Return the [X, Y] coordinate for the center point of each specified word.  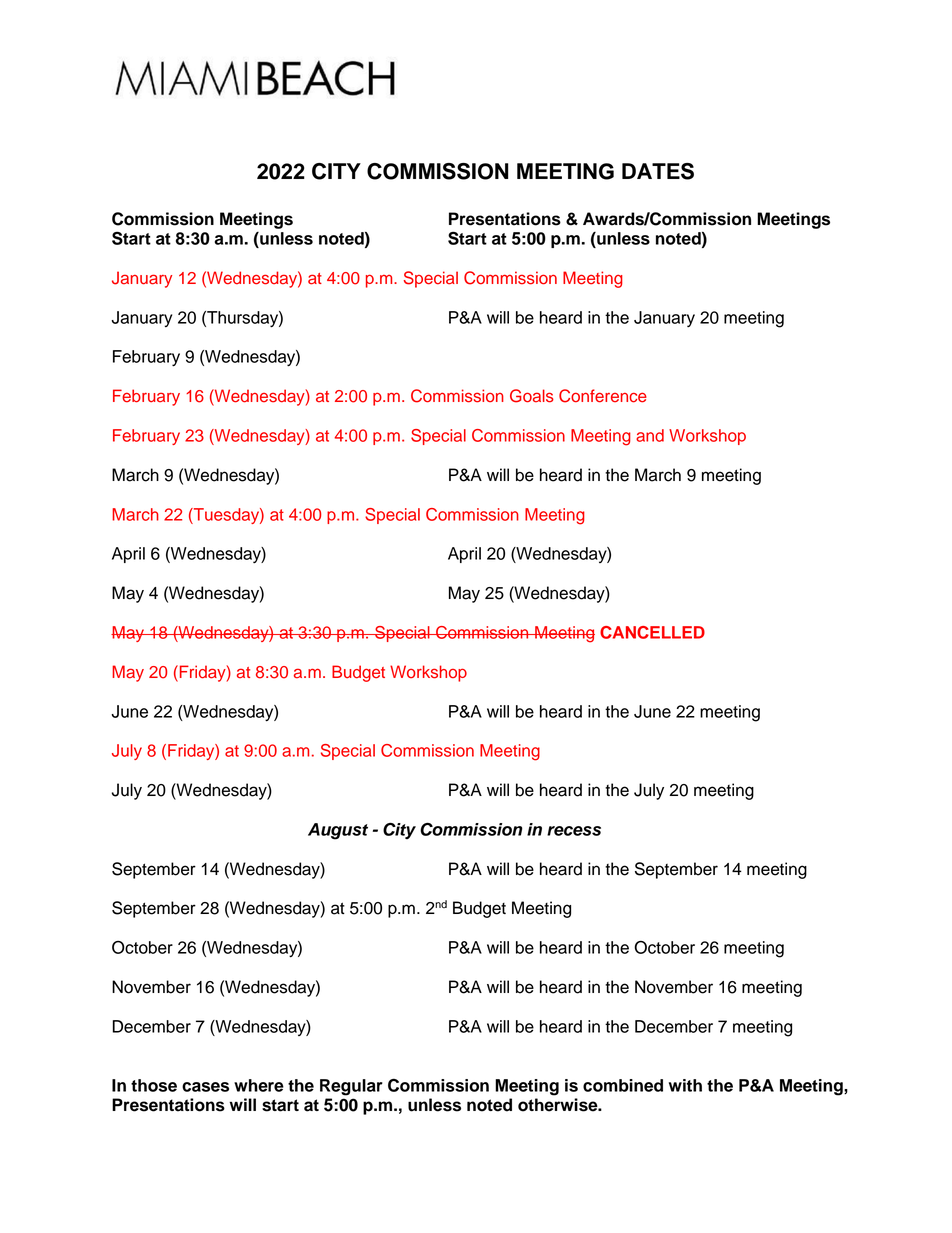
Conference [603, 396]
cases [205, 1087]
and [650, 435]
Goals [532, 396]
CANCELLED [652, 632]
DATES [658, 171]
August [338, 831]
